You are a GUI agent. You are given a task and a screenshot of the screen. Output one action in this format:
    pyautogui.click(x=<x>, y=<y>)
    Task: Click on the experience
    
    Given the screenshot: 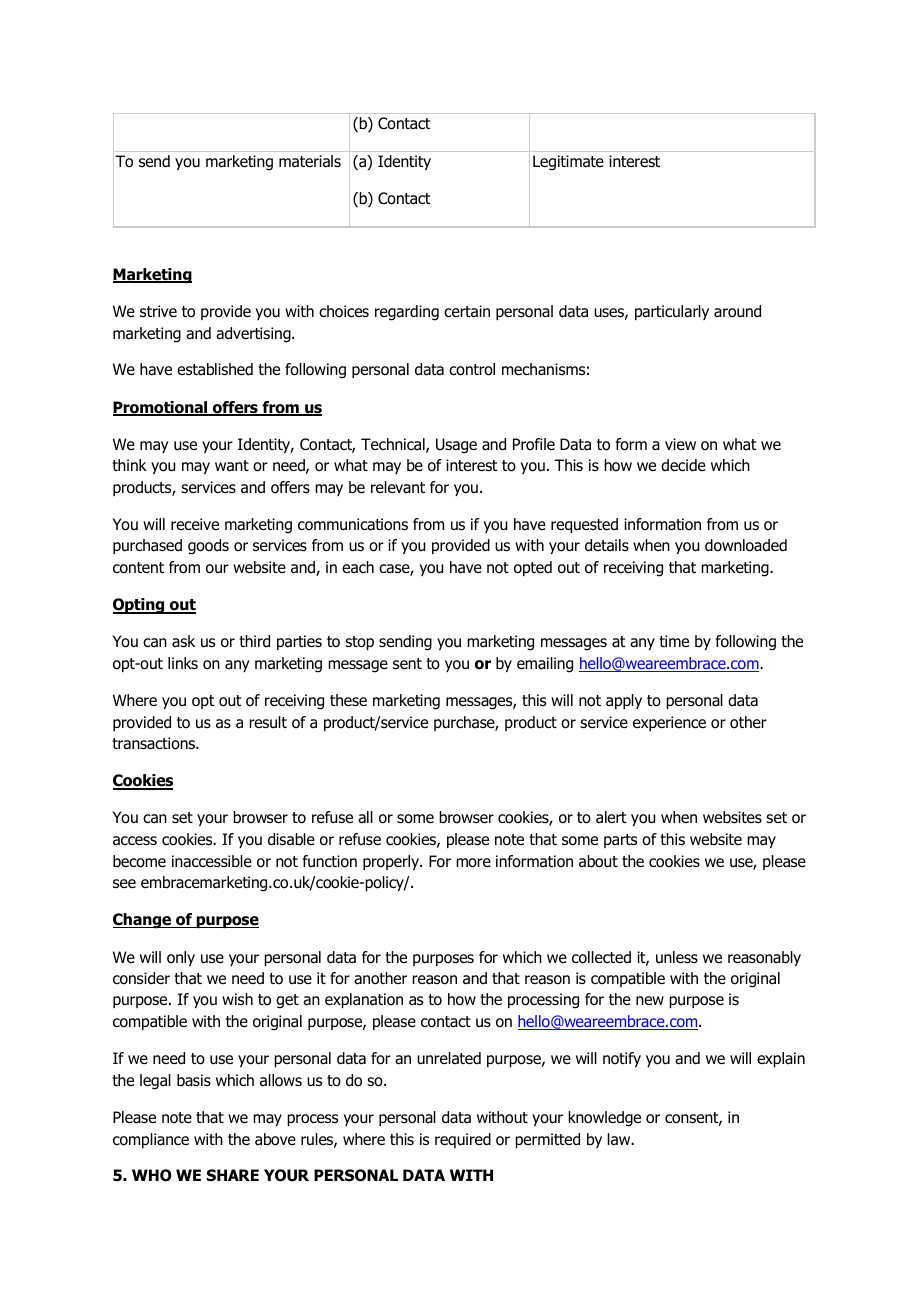 What is the action you would take?
    pyautogui.click(x=669, y=723)
